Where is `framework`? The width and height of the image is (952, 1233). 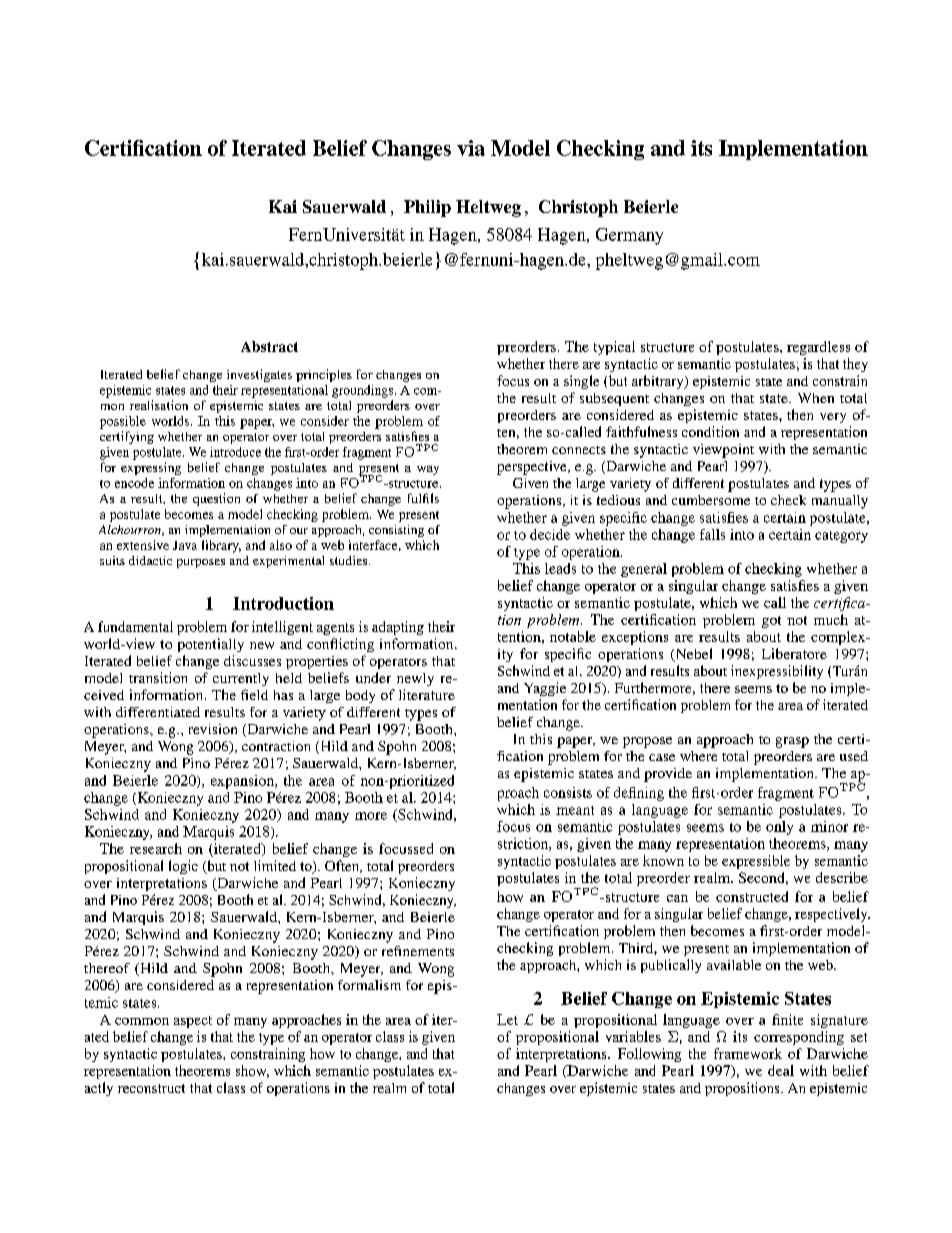 framework is located at coordinates (748, 1053).
